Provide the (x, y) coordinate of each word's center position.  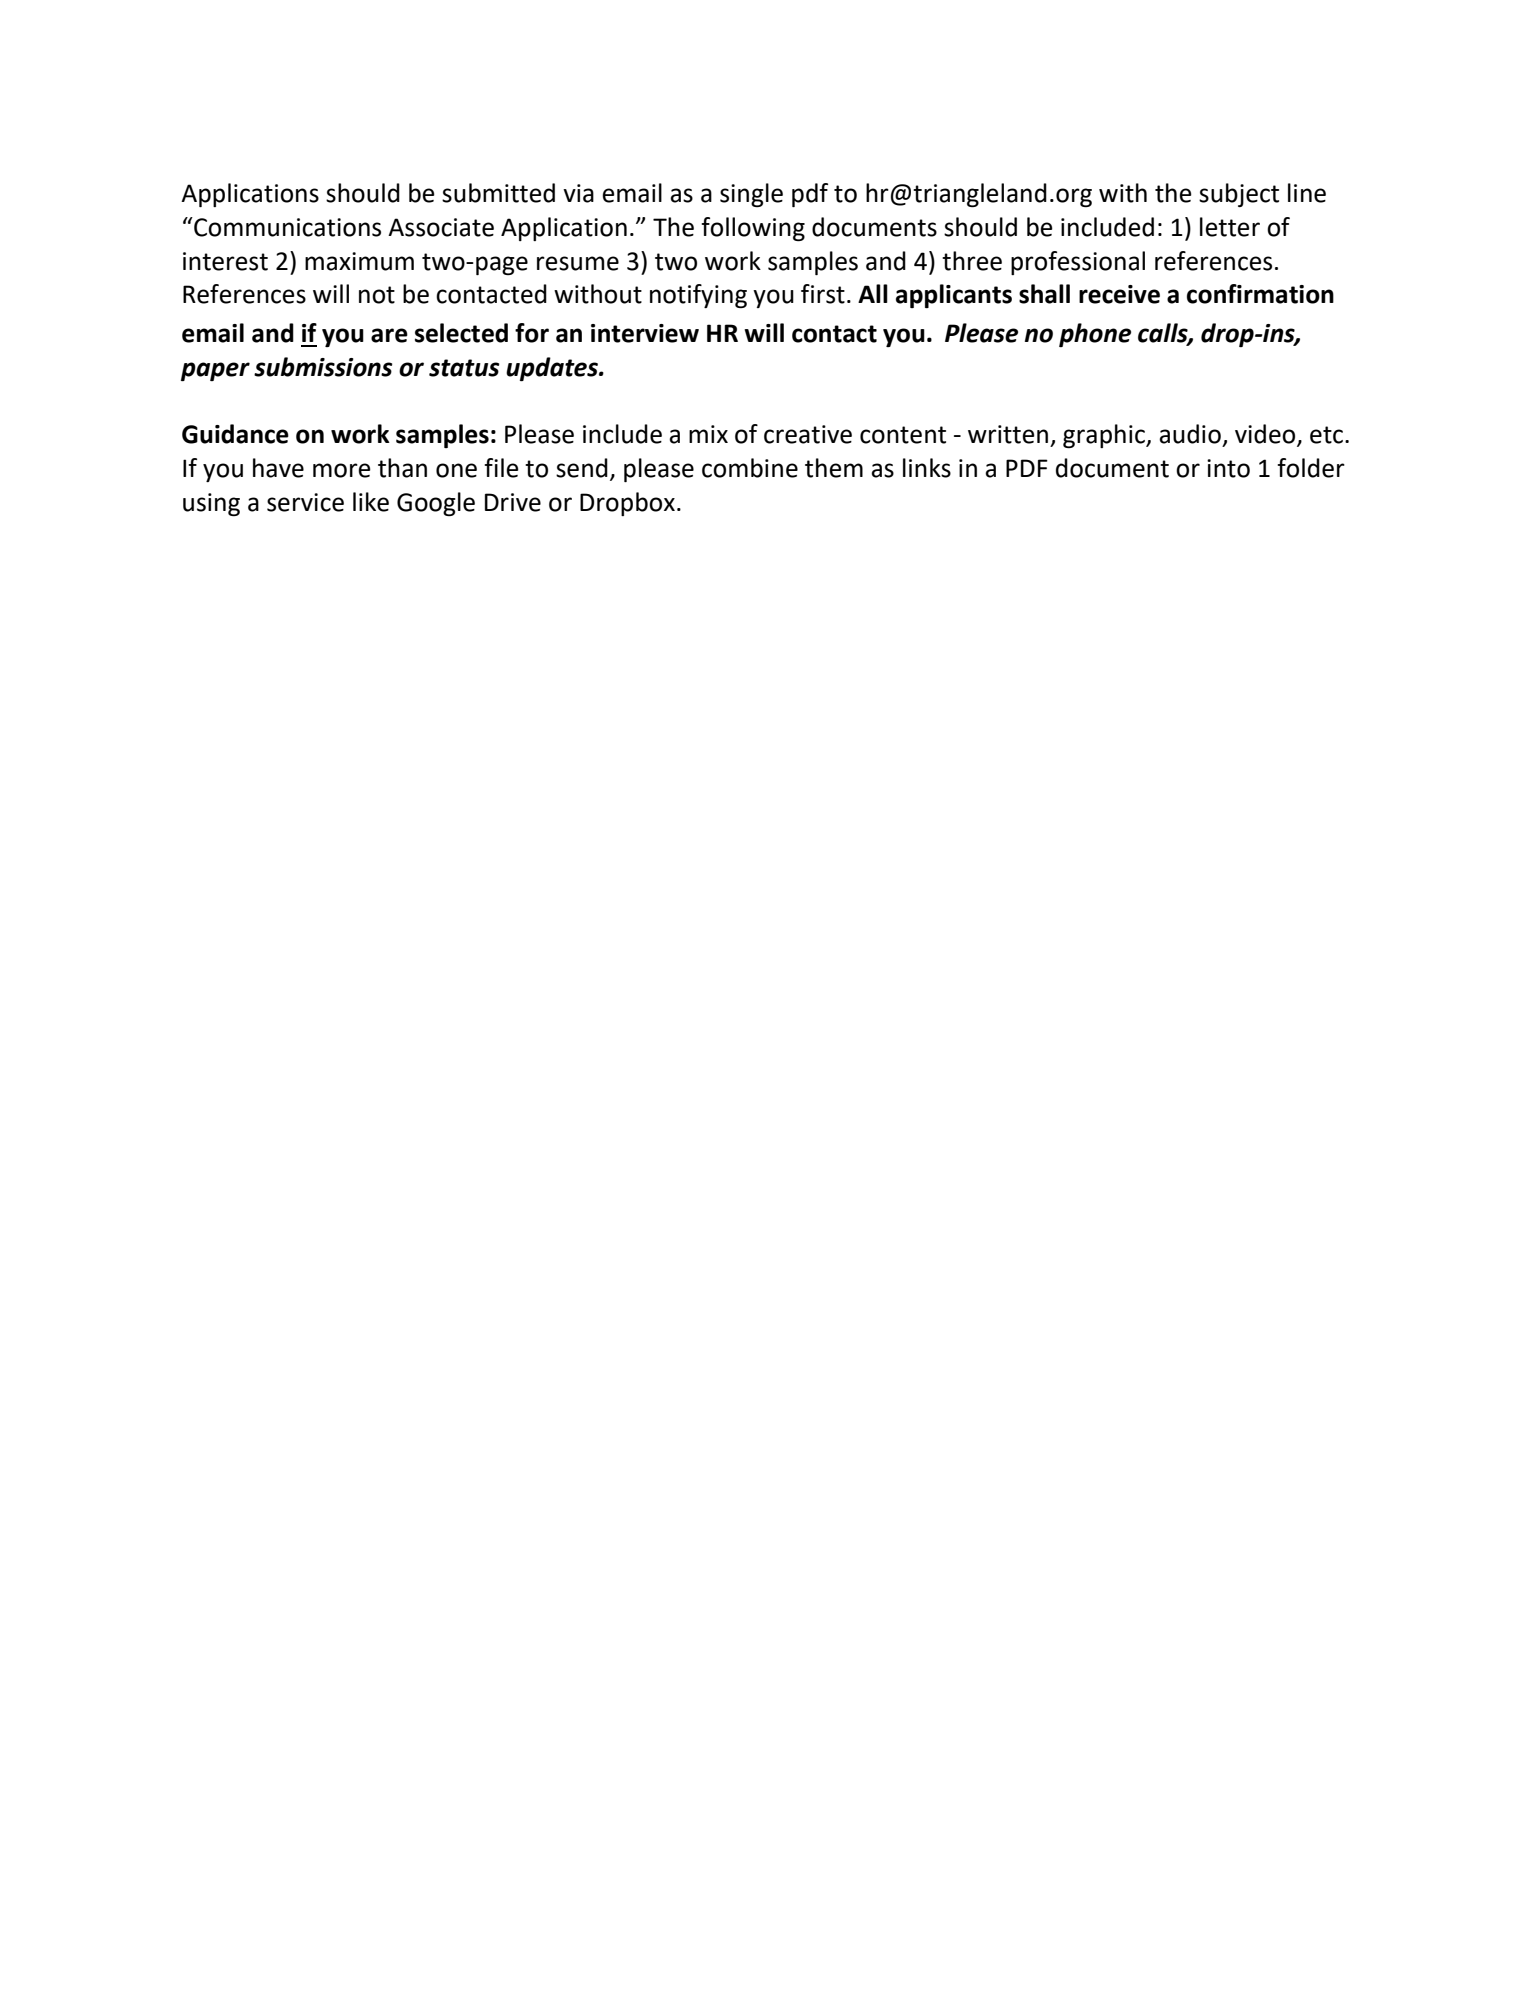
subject (1239, 195)
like (371, 502)
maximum (359, 261)
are (389, 335)
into (1228, 468)
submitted (498, 193)
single (751, 195)
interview (645, 333)
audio (1190, 434)
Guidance (235, 434)
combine (750, 468)
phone (1095, 335)
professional (1078, 263)
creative (808, 434)
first (823, 294)
